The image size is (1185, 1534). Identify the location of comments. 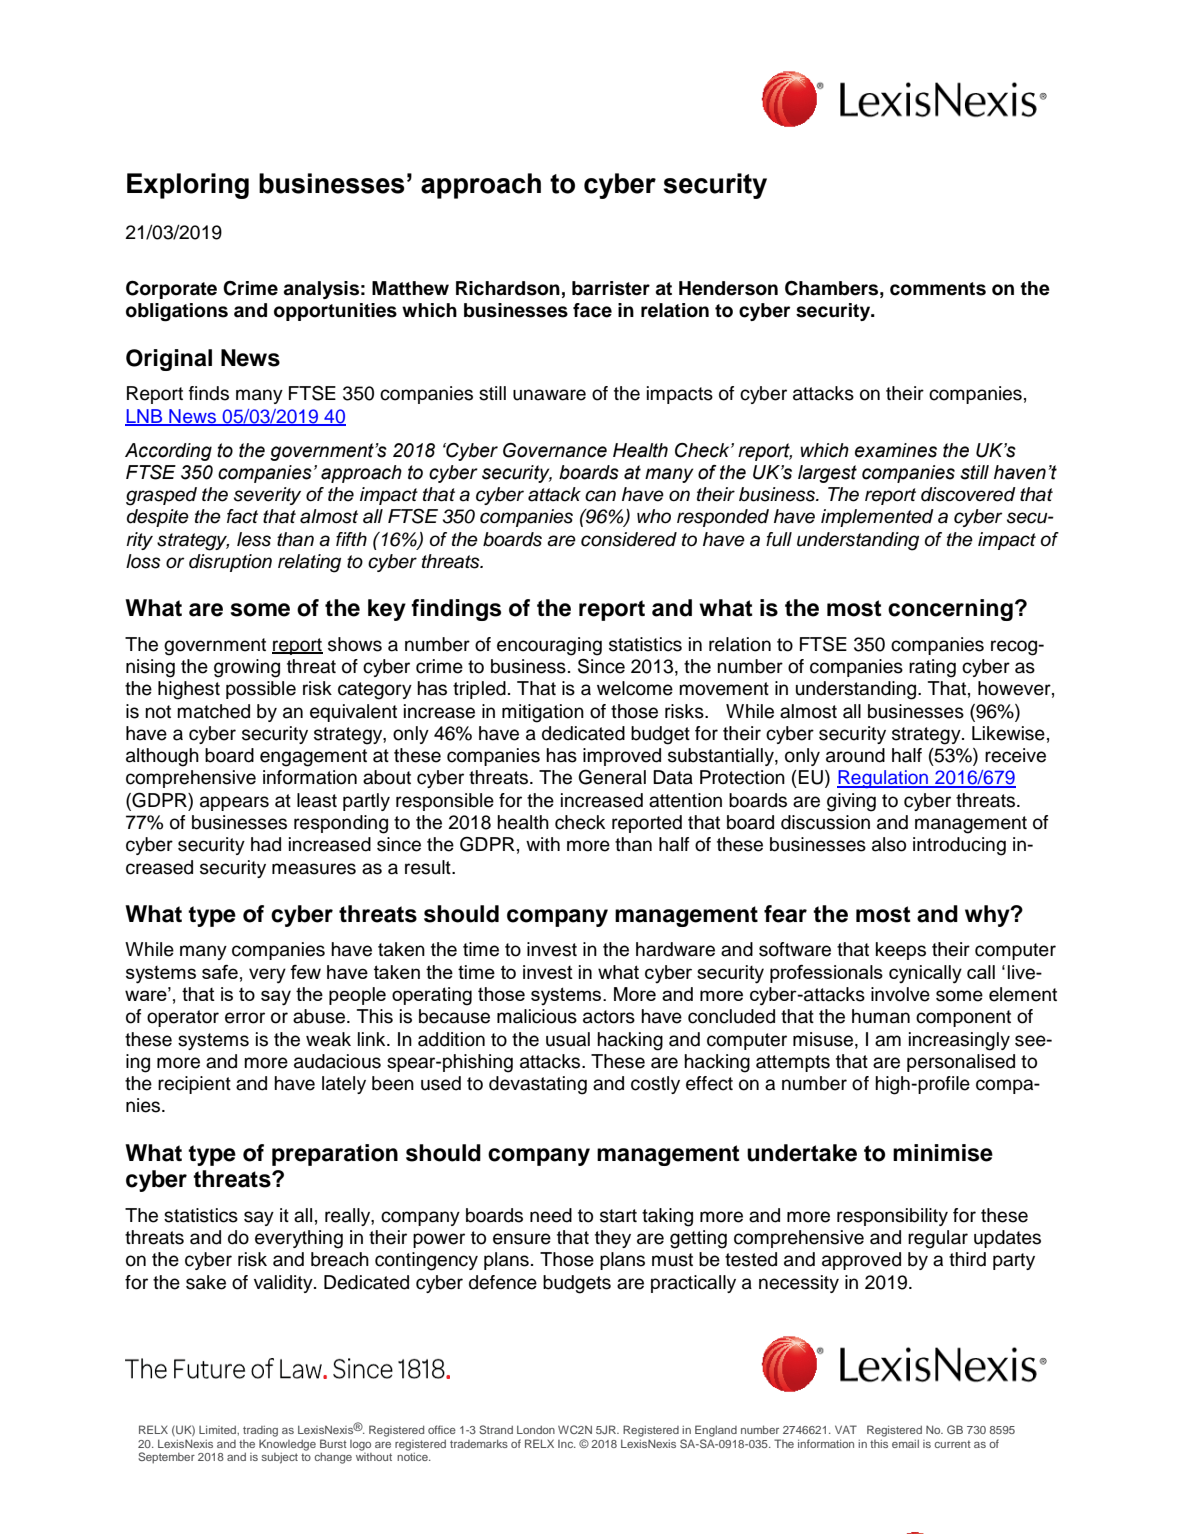
(938, 289).
